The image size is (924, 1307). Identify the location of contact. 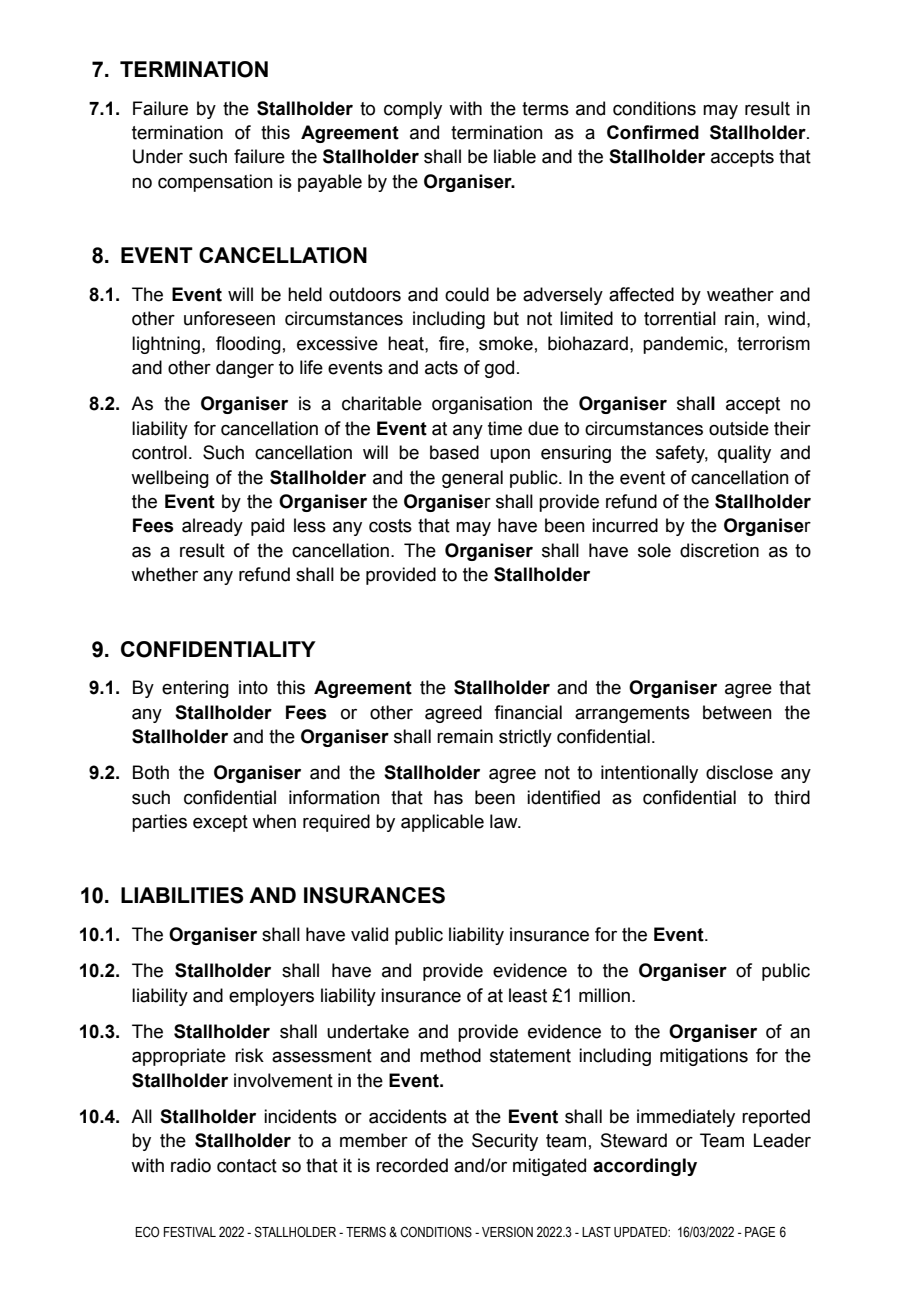
(247, 1166).
